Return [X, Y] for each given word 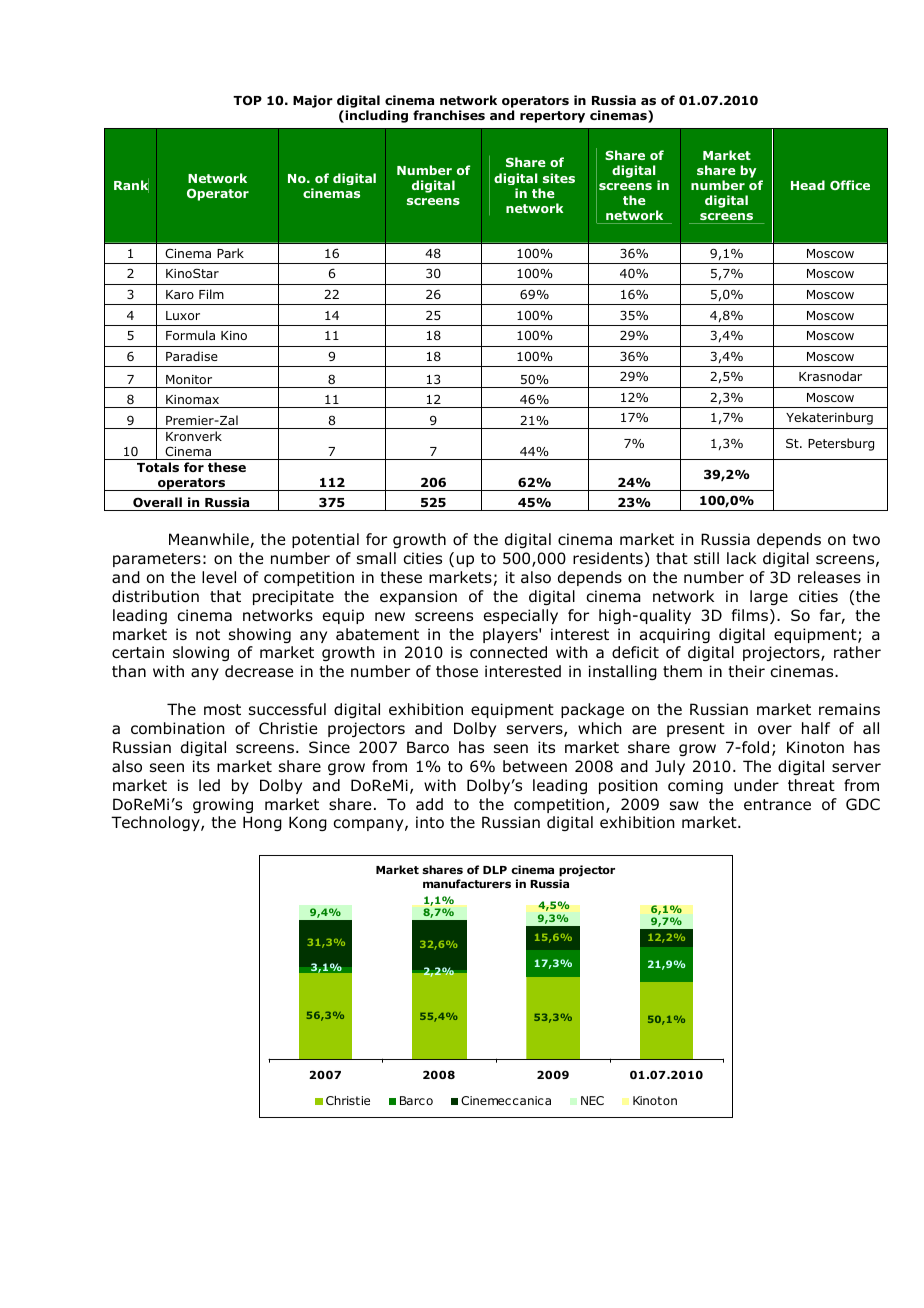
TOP [247, 100]
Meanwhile [210, 540]
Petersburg [841, 444]
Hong [262, 823]
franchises [449, 115]
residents [608, 558]
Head [808, 185]
